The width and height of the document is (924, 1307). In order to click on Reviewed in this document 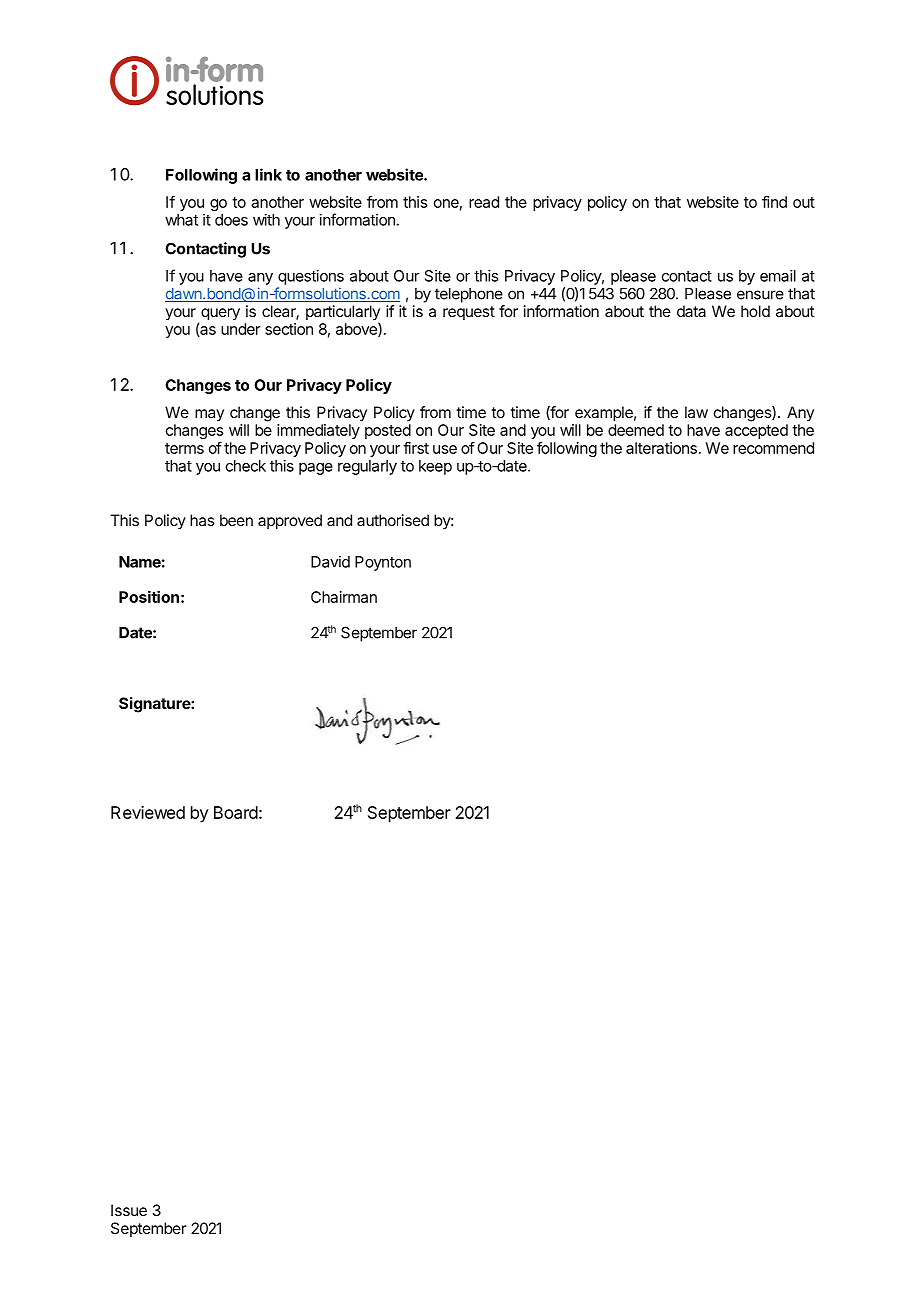, I will do `click(148, 812)`.
